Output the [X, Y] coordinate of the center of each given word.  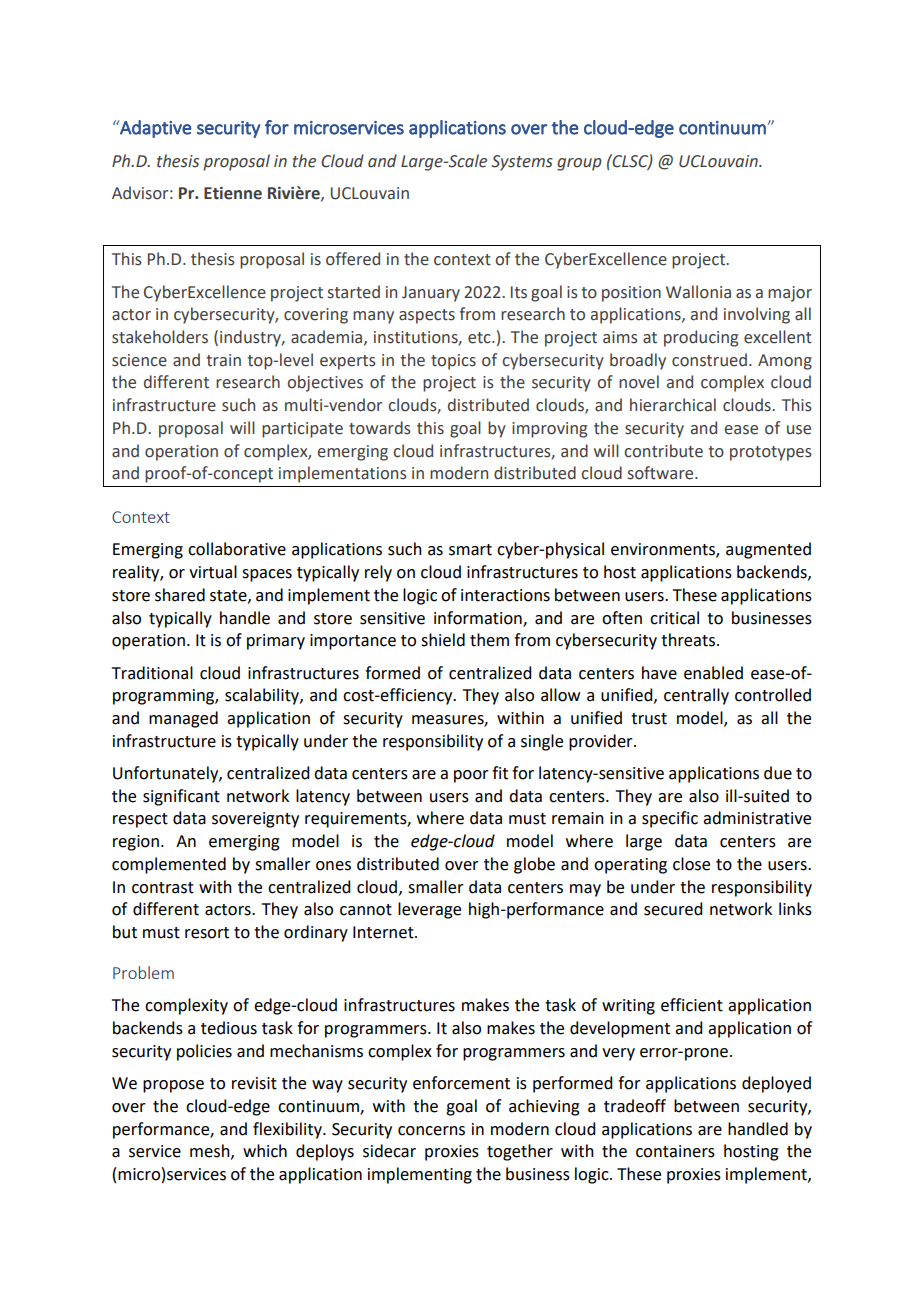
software [662, 473]
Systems [522, 163]
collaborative [237, 549]
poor [471, 776]
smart [470, 550]
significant [181, 797]
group [579, 164]
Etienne [233, 193]
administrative [757, 818]
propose [173, 1086]
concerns [431, 1131]
